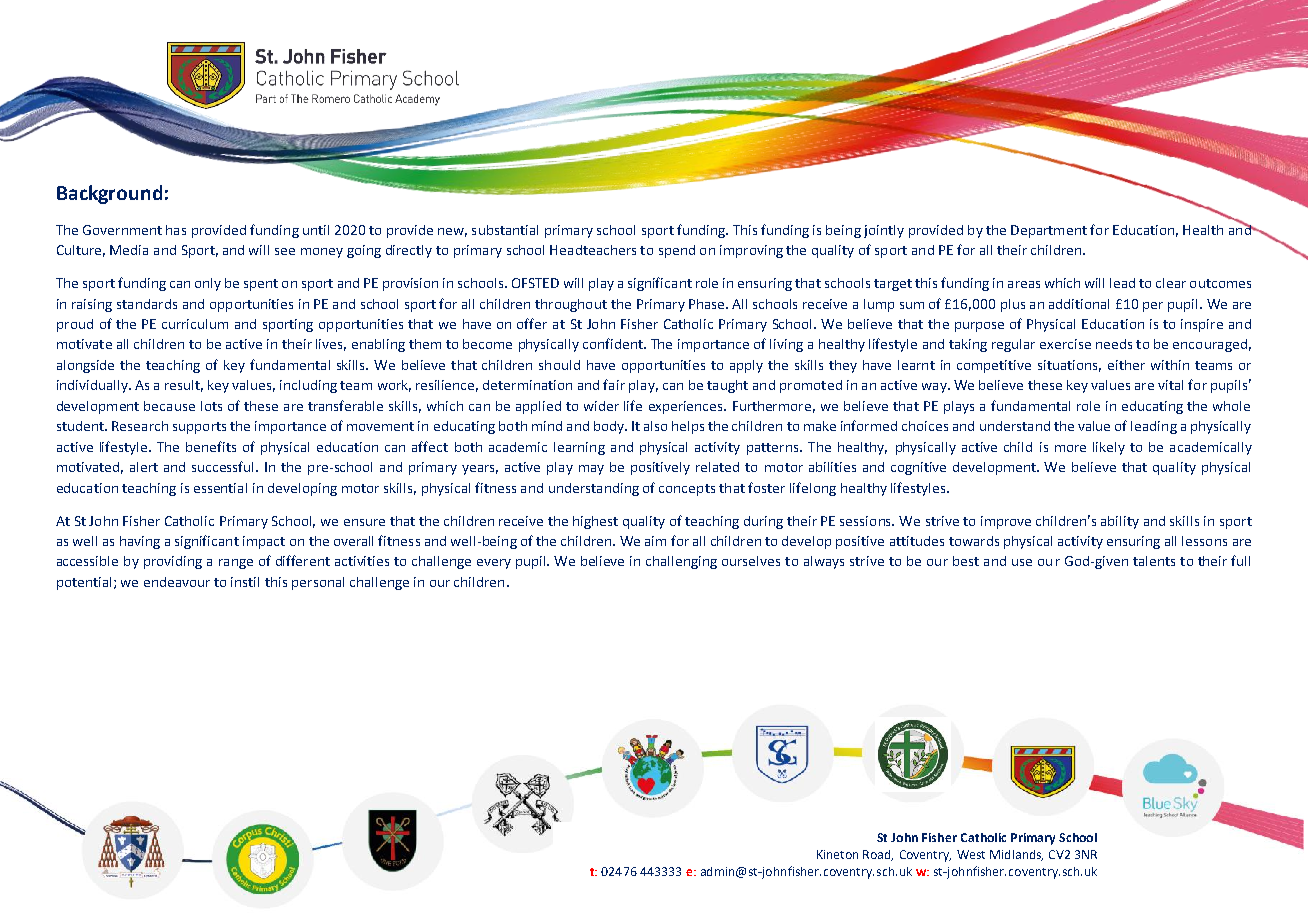  What do you see at coordinates (1049, 231) in the image?
I see `Department` at bounding box center [1049, 231].
